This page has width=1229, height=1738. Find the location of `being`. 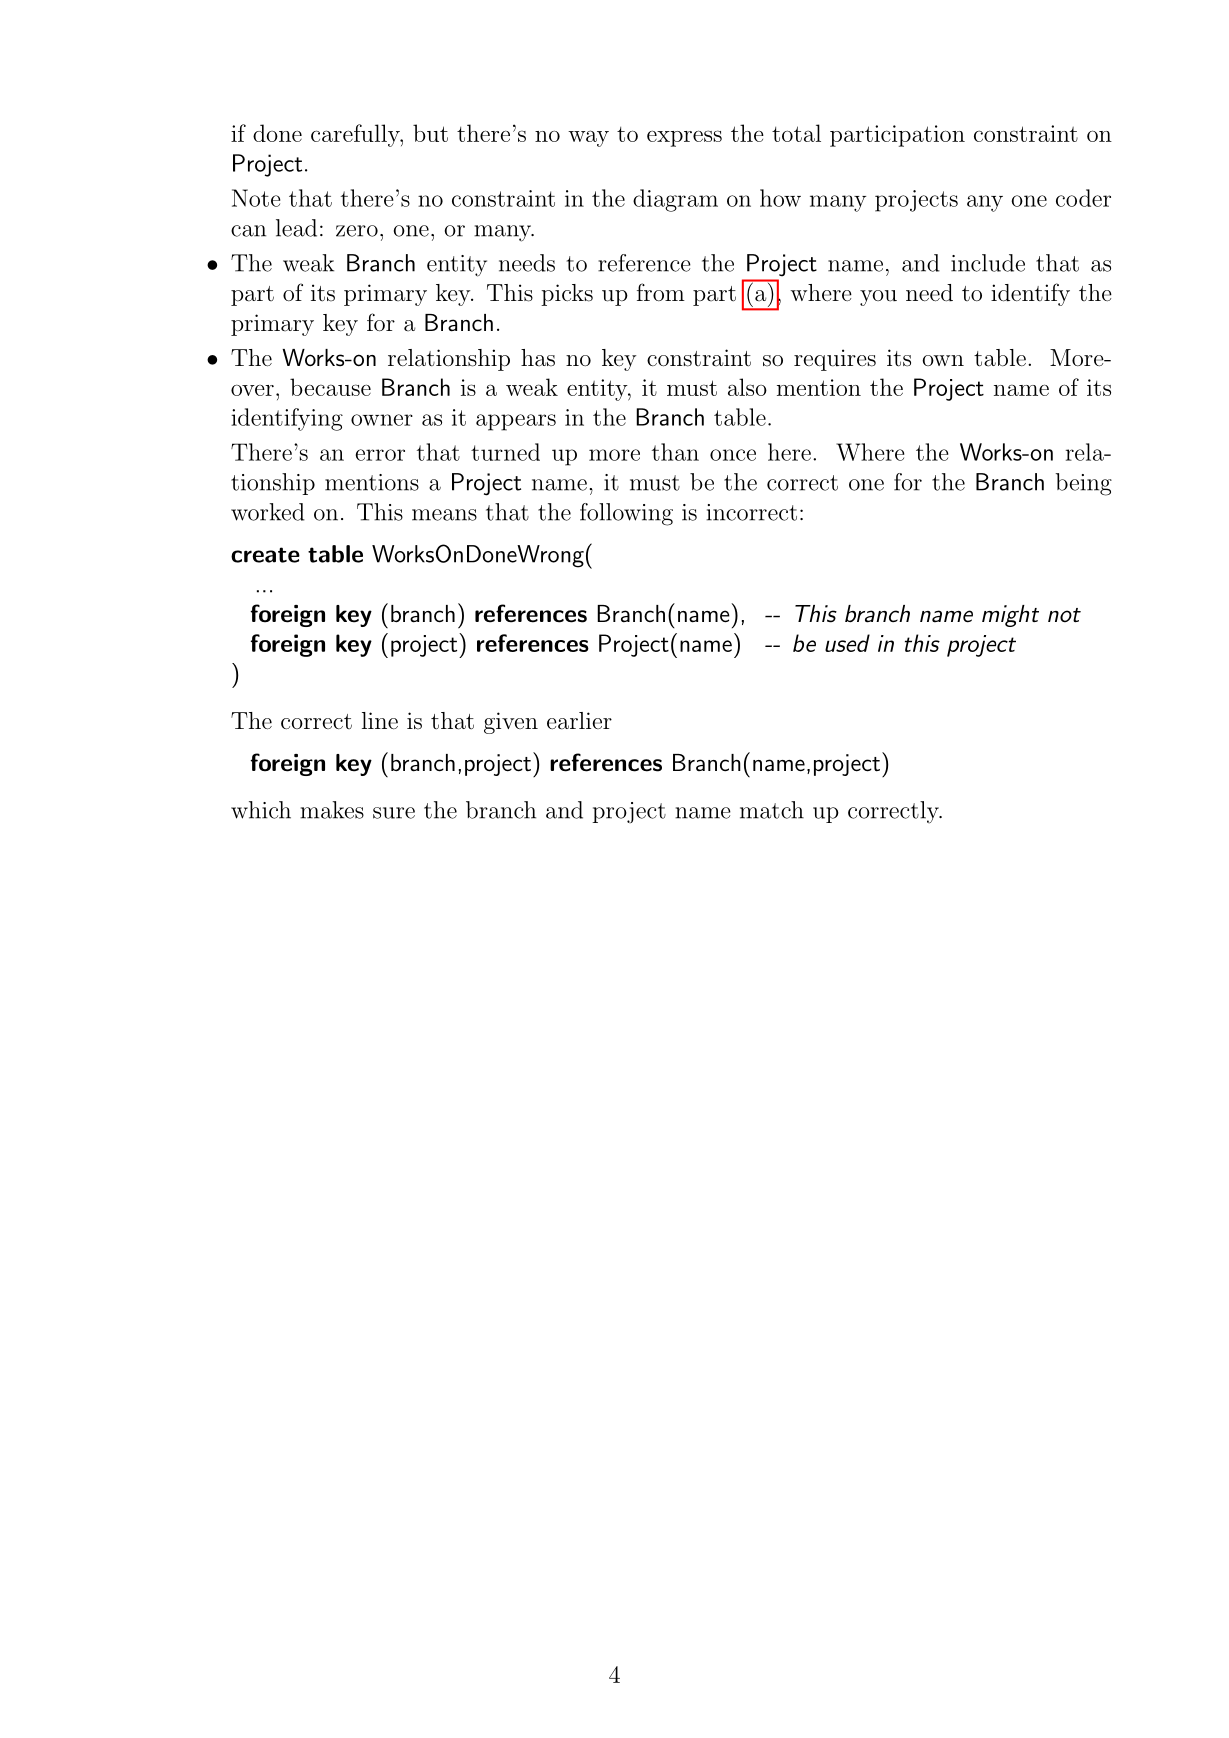

being is located at coordinates (1083, 484).
